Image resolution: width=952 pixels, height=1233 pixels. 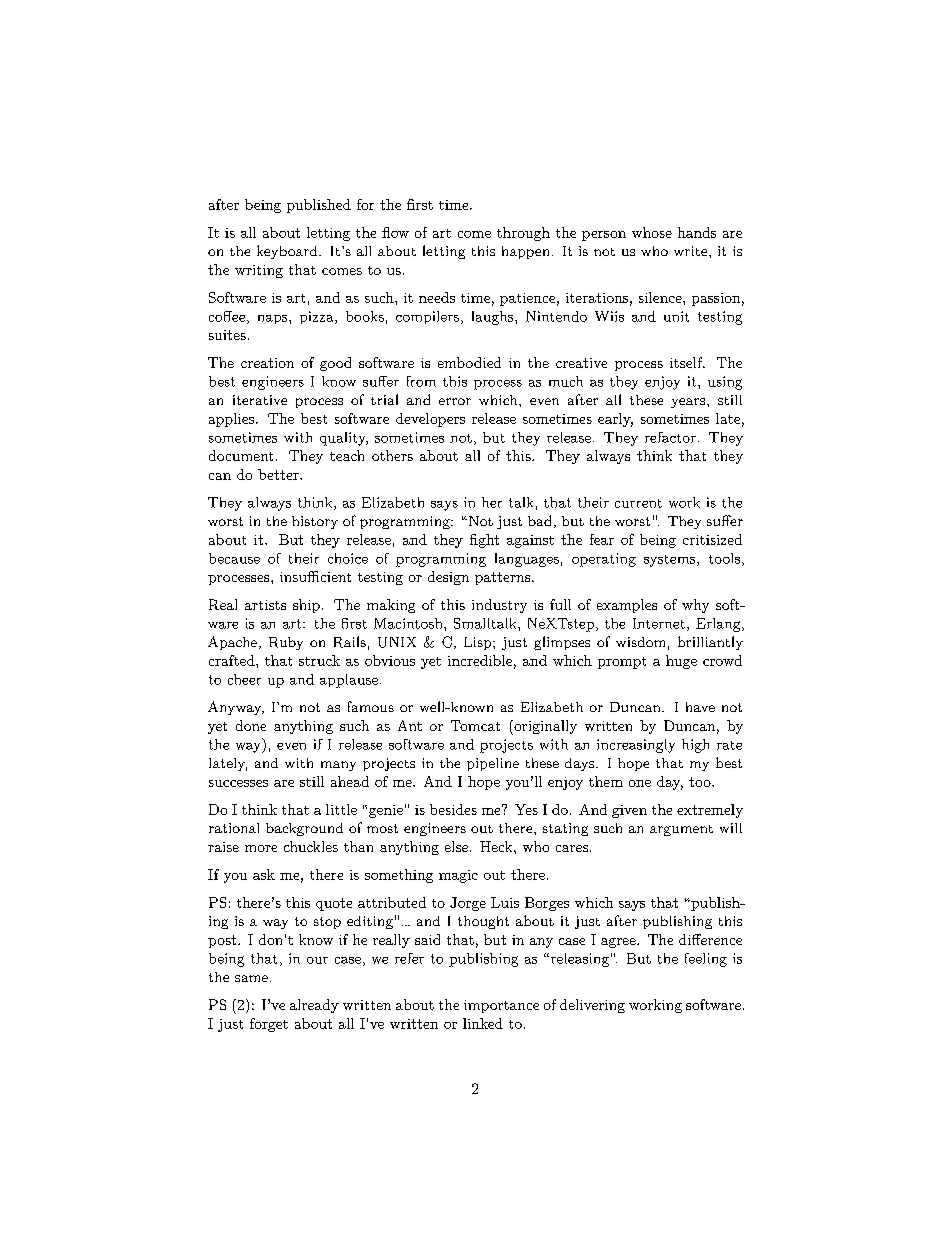 What do you see at coordinates (525, 252) in the page?
I see `happen` at bounding box center [525, 252].
